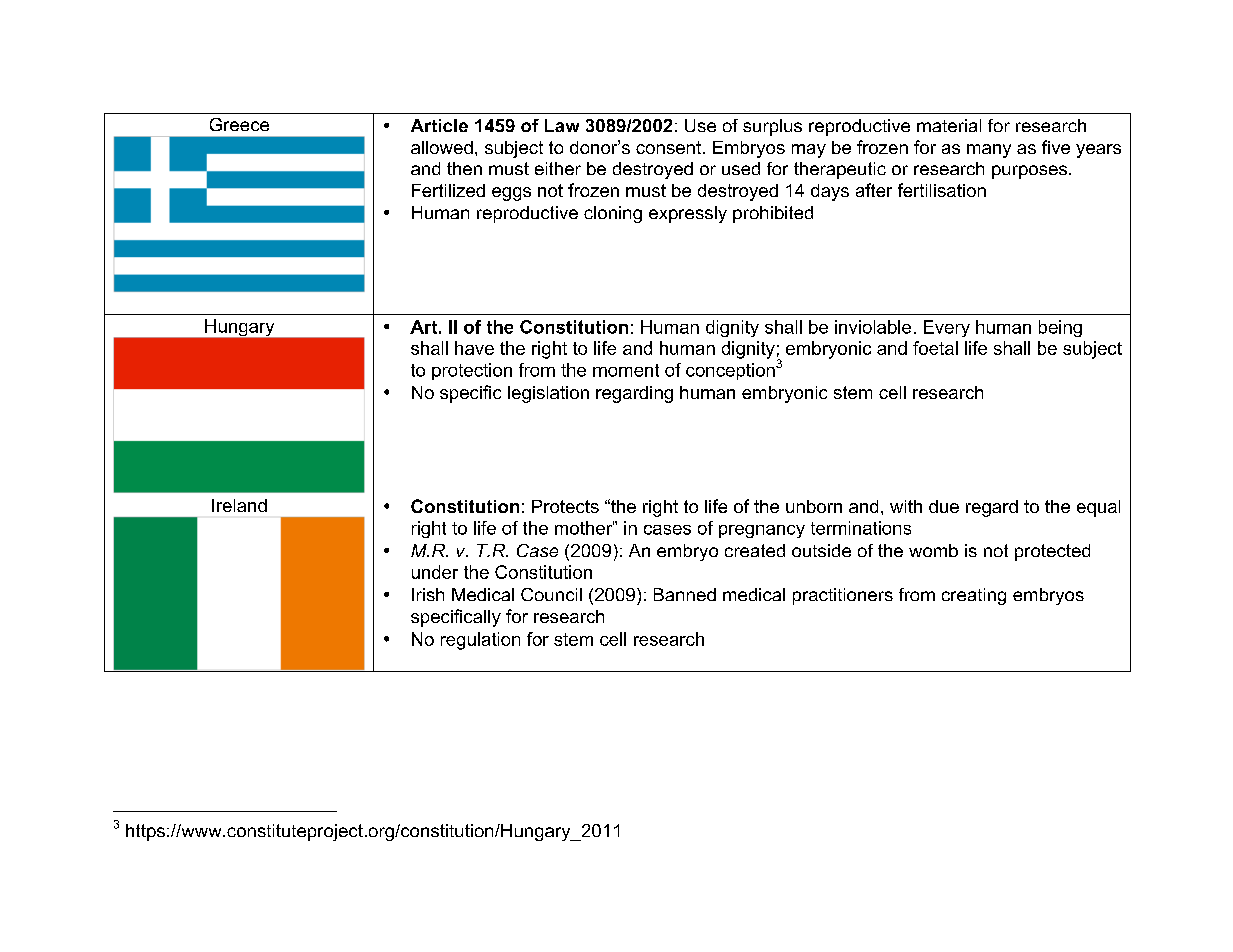 Image resolution: width=1233 pixels, height=952 pixels. I want to click on Every, so click(947, 328).
